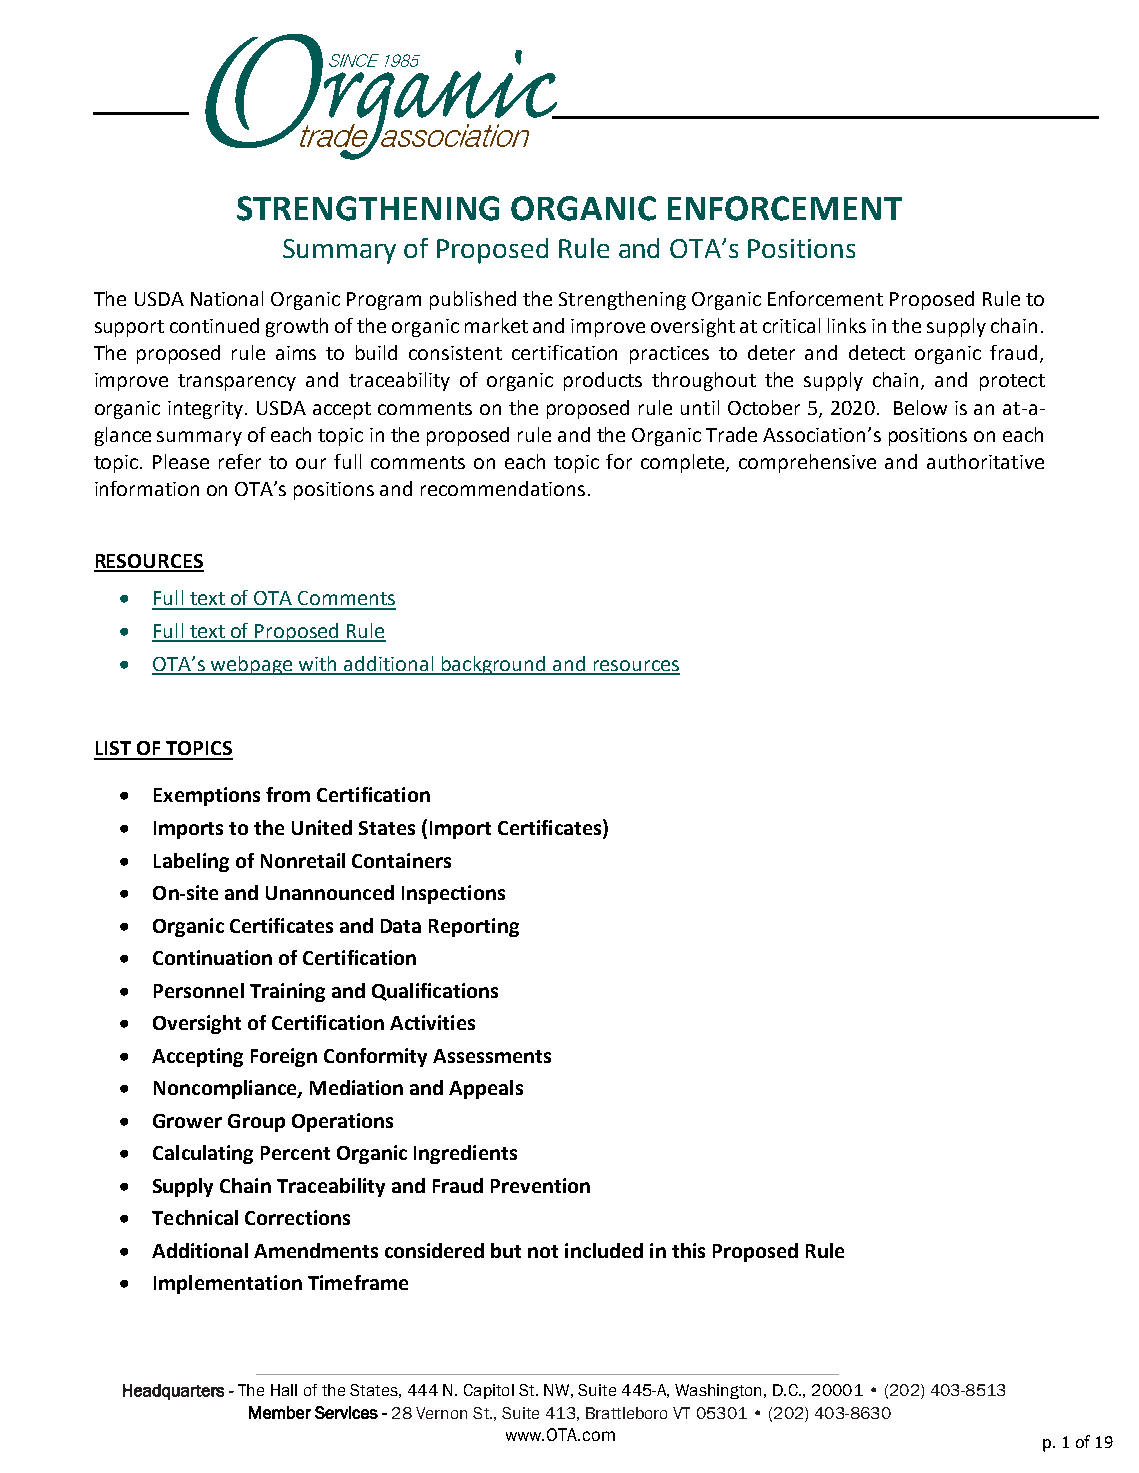 The width and height of the image is (1139, 1473). I want to click on continued, so click(214, 325).
